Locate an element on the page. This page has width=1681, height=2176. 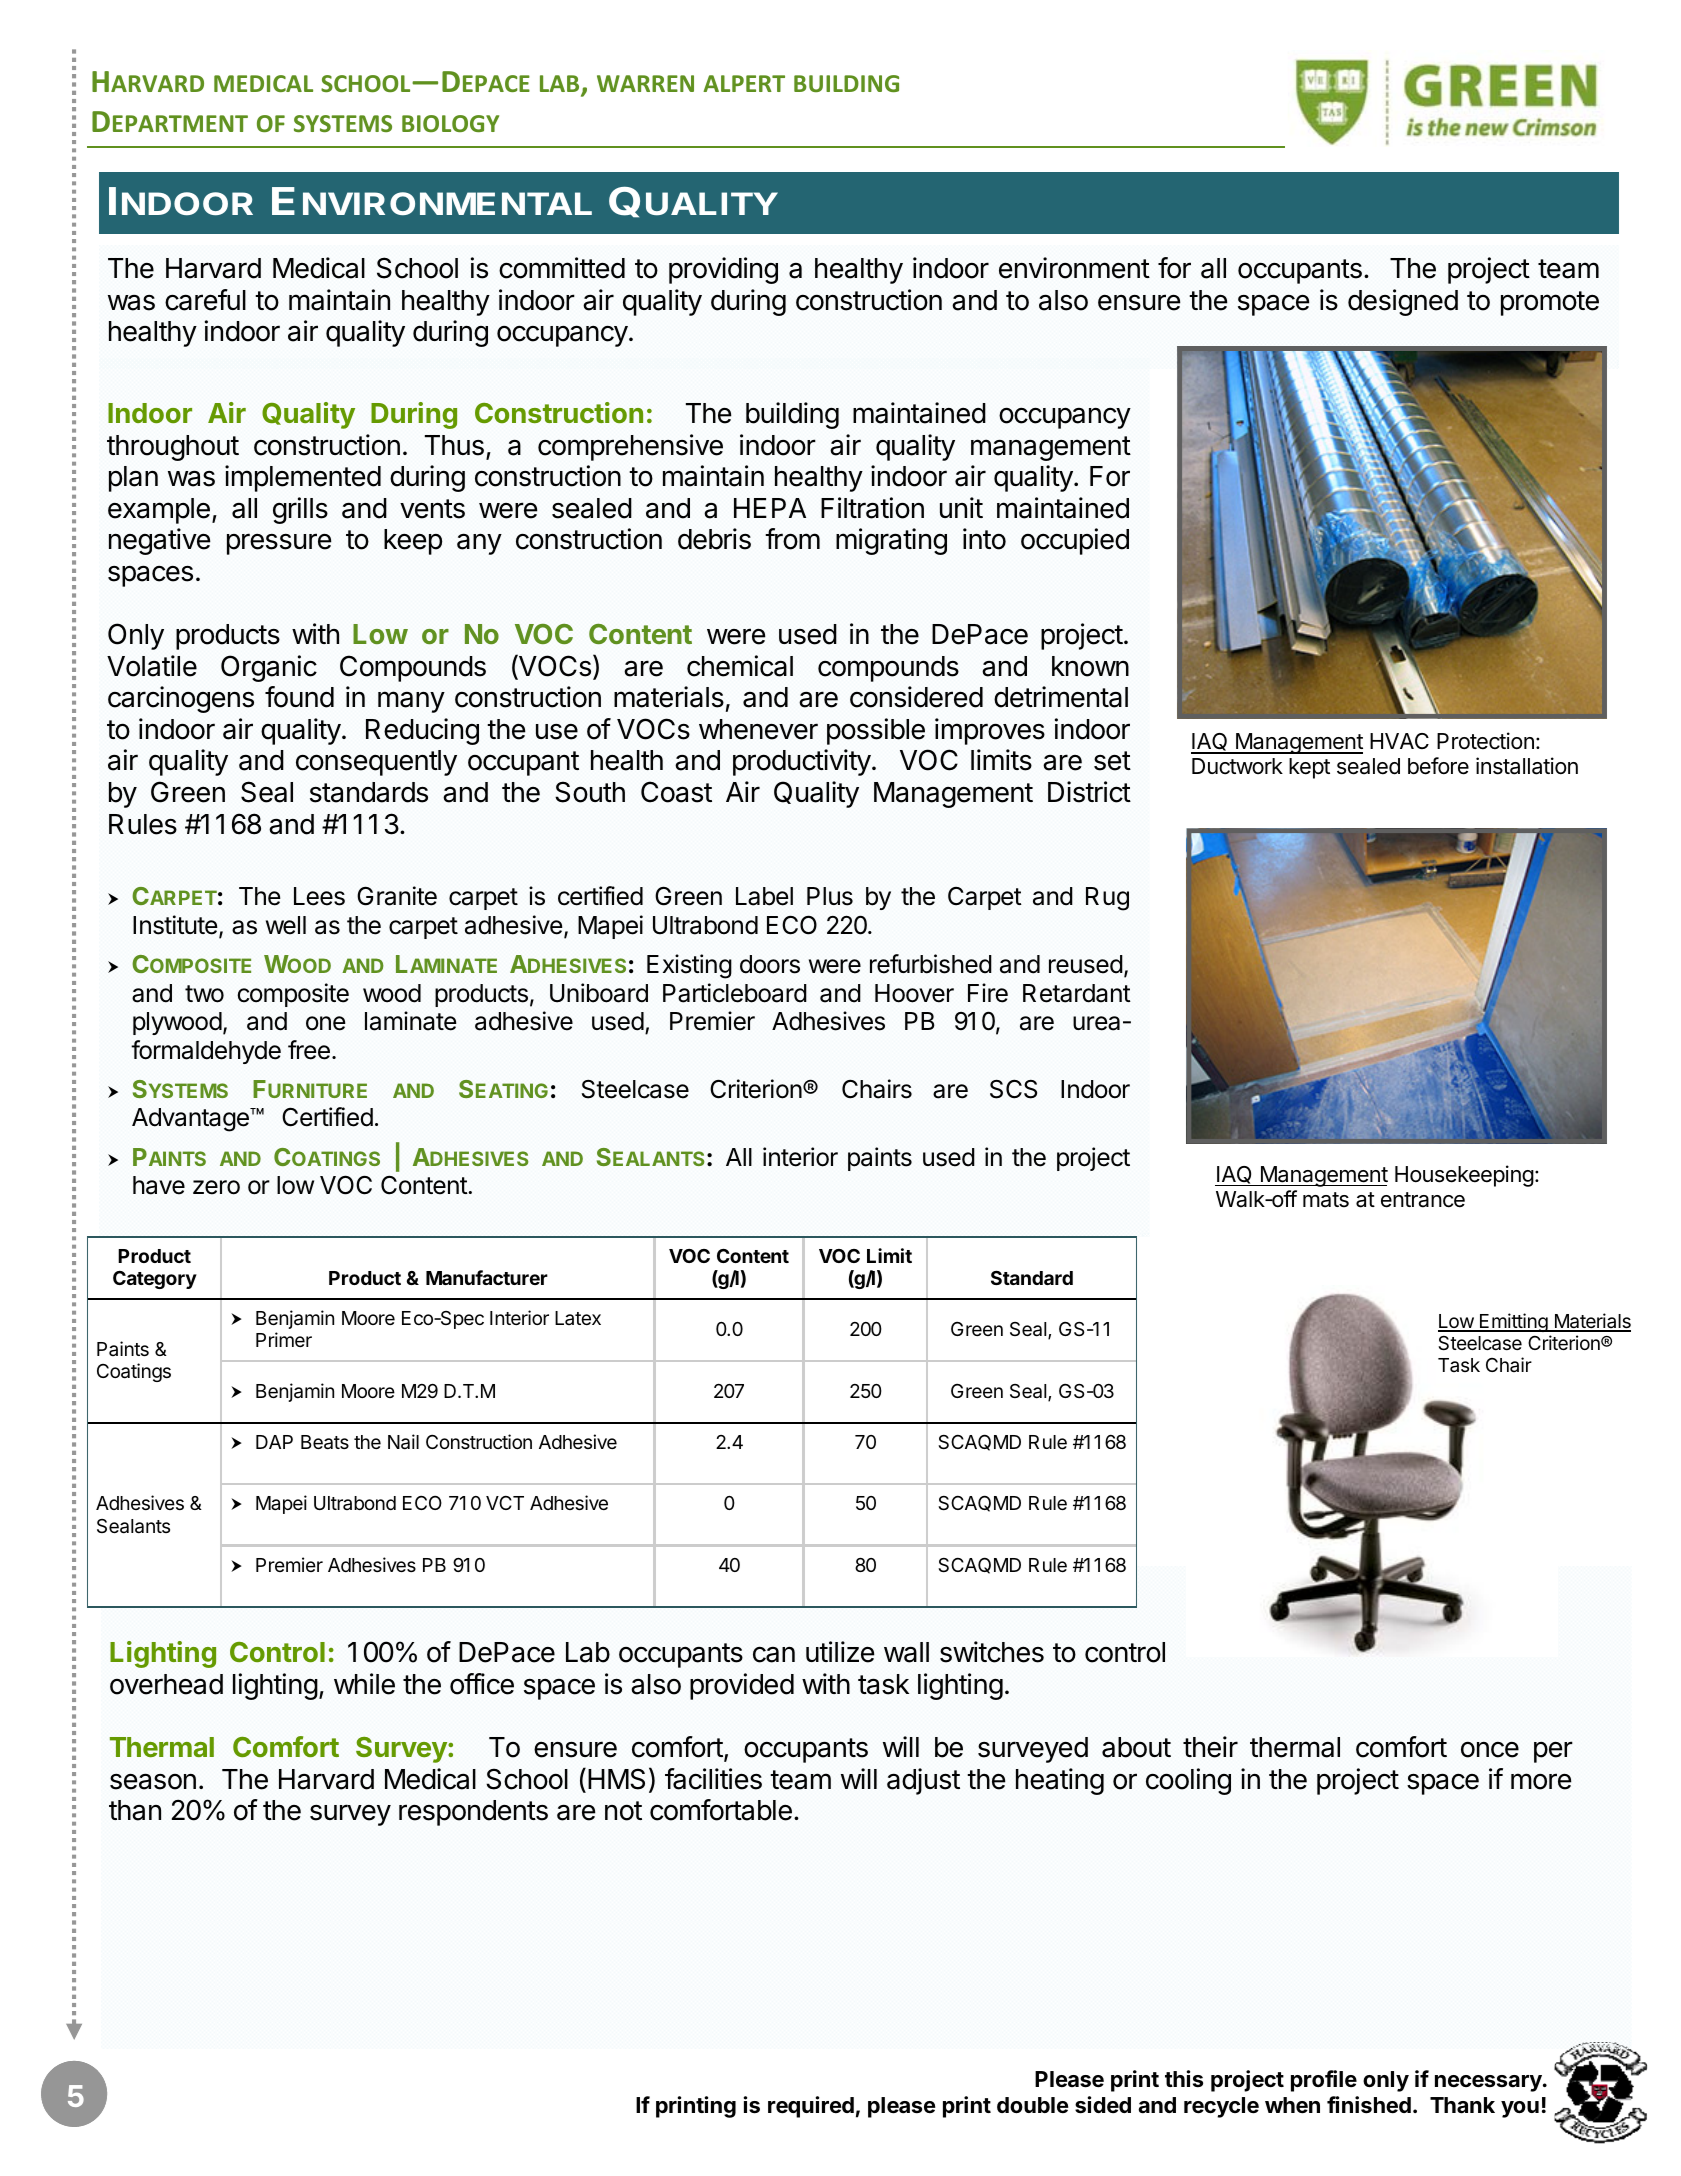
utilize is located at coordinates (840, 1652).
